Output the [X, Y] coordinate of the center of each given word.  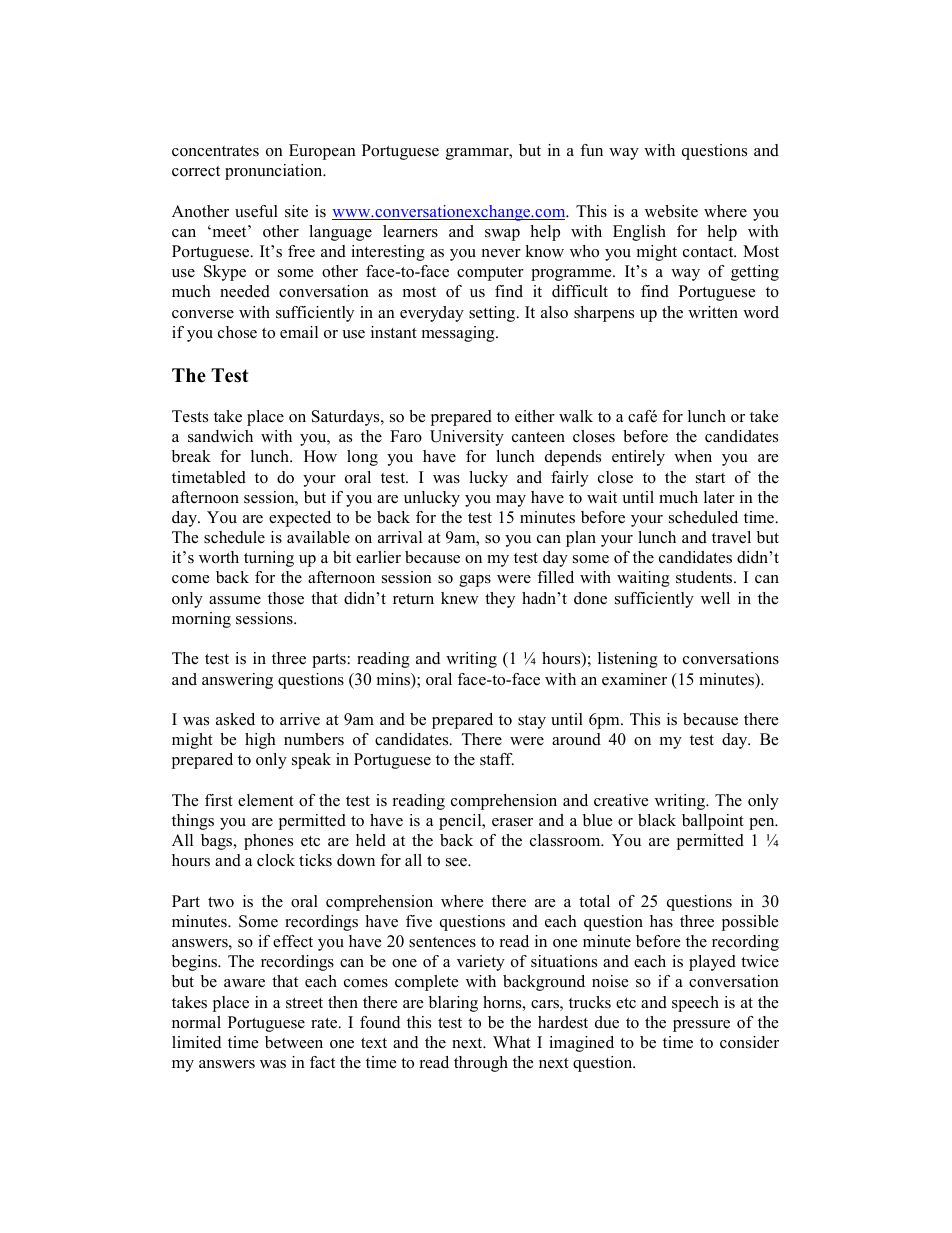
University [467, 438]
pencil [461, 822]
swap [502, 235]
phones [268, 842]
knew [460, 598]
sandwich [220, 436]
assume [235, 600]
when [693, 456]
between [294, 1042]
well [715, 598]
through [481, 1064]
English [639, 233]
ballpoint [713, 822]
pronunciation [275, 172]
